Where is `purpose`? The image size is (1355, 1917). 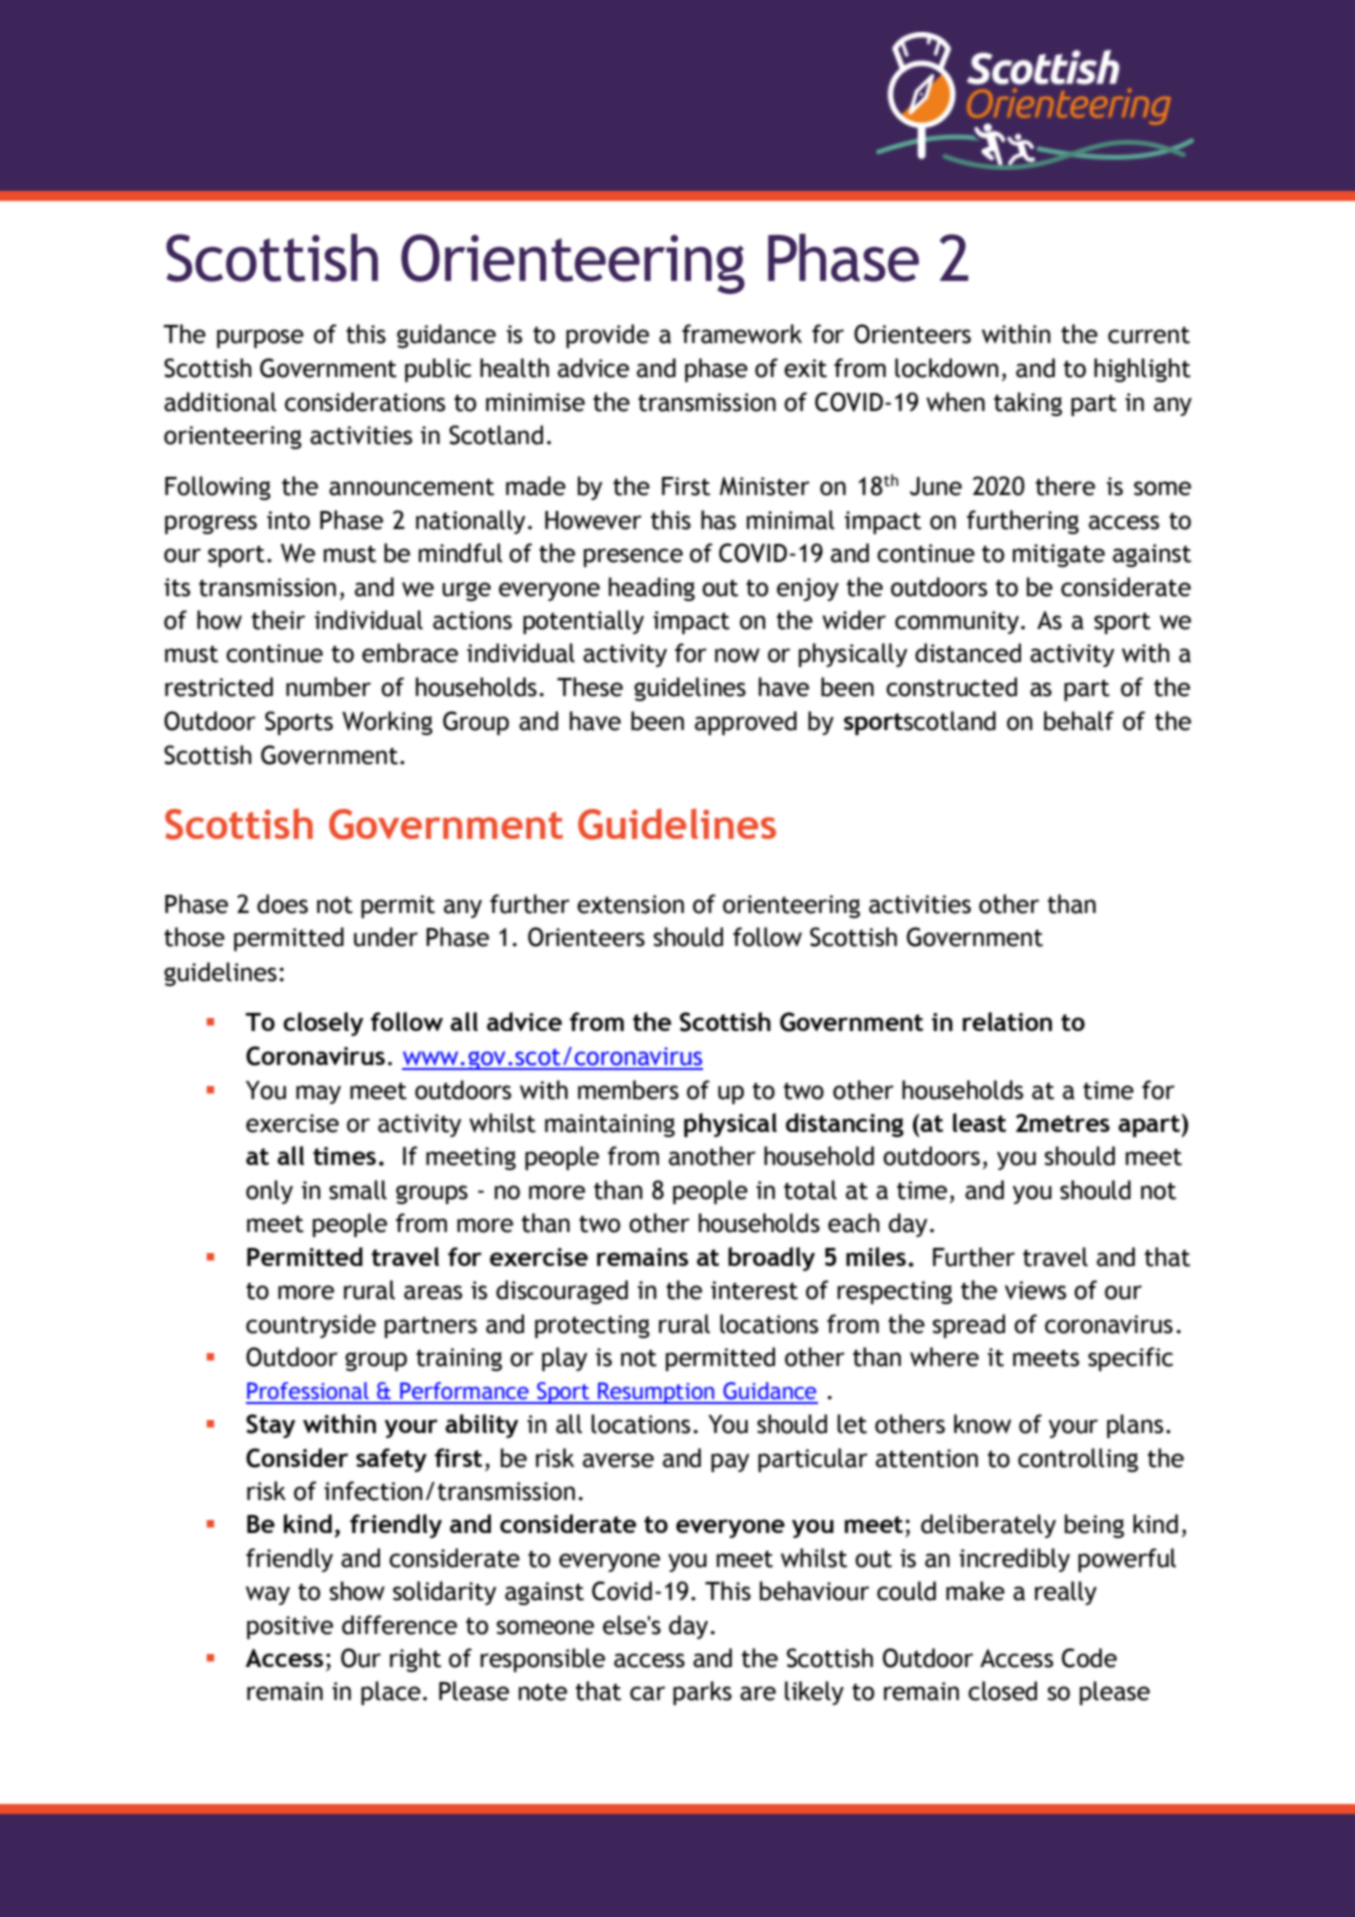
purpose is located at coordinates (260, 338).
